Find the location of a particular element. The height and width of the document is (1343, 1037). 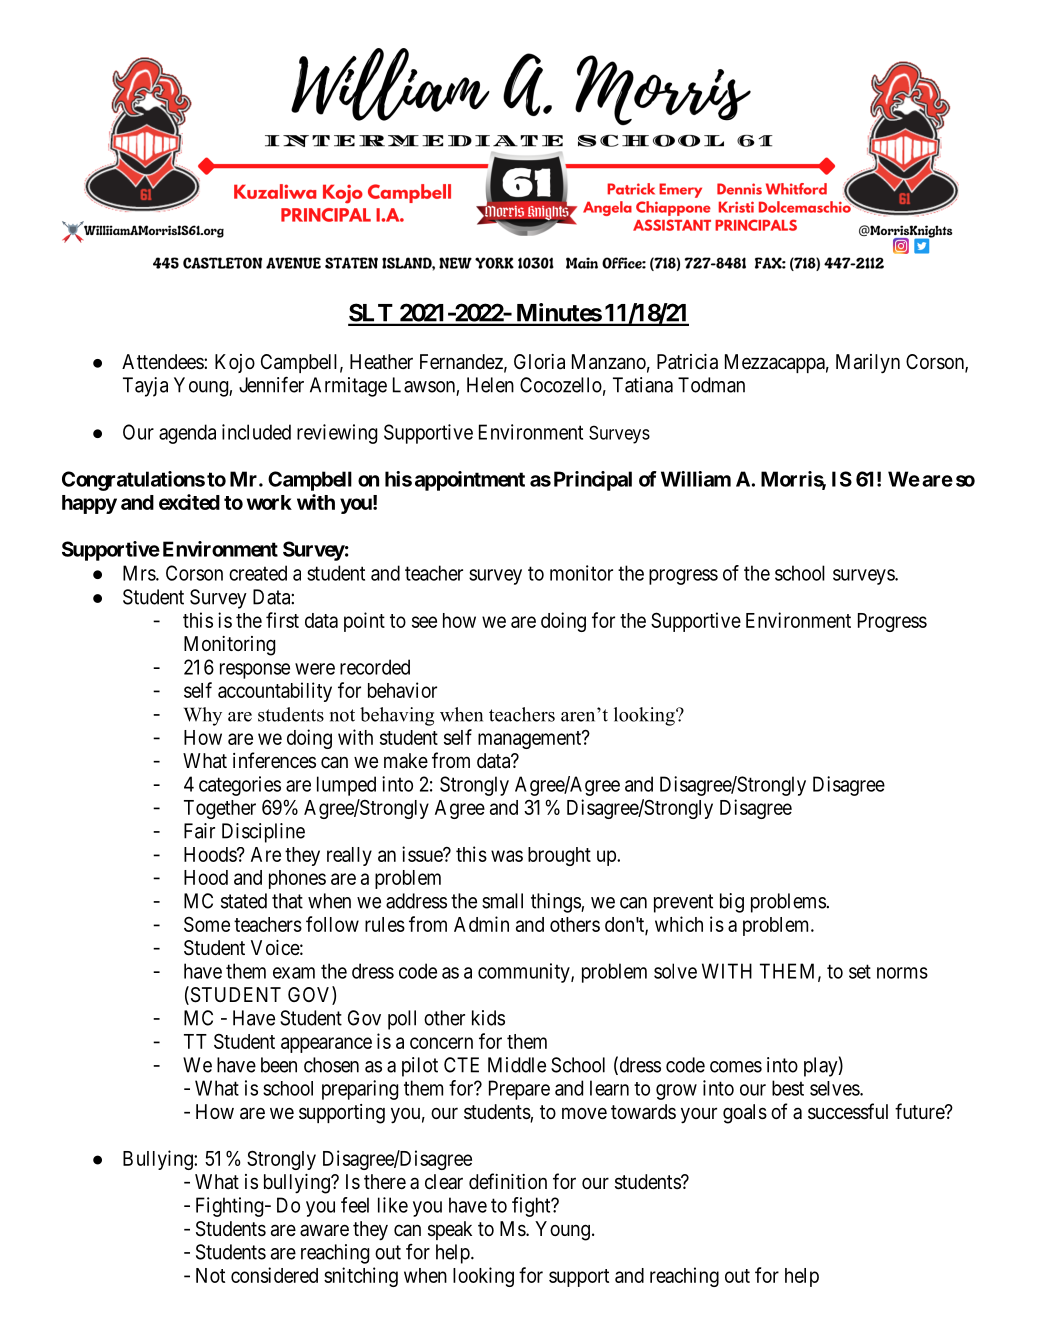

behaving is located at coordinates (397, 716).
